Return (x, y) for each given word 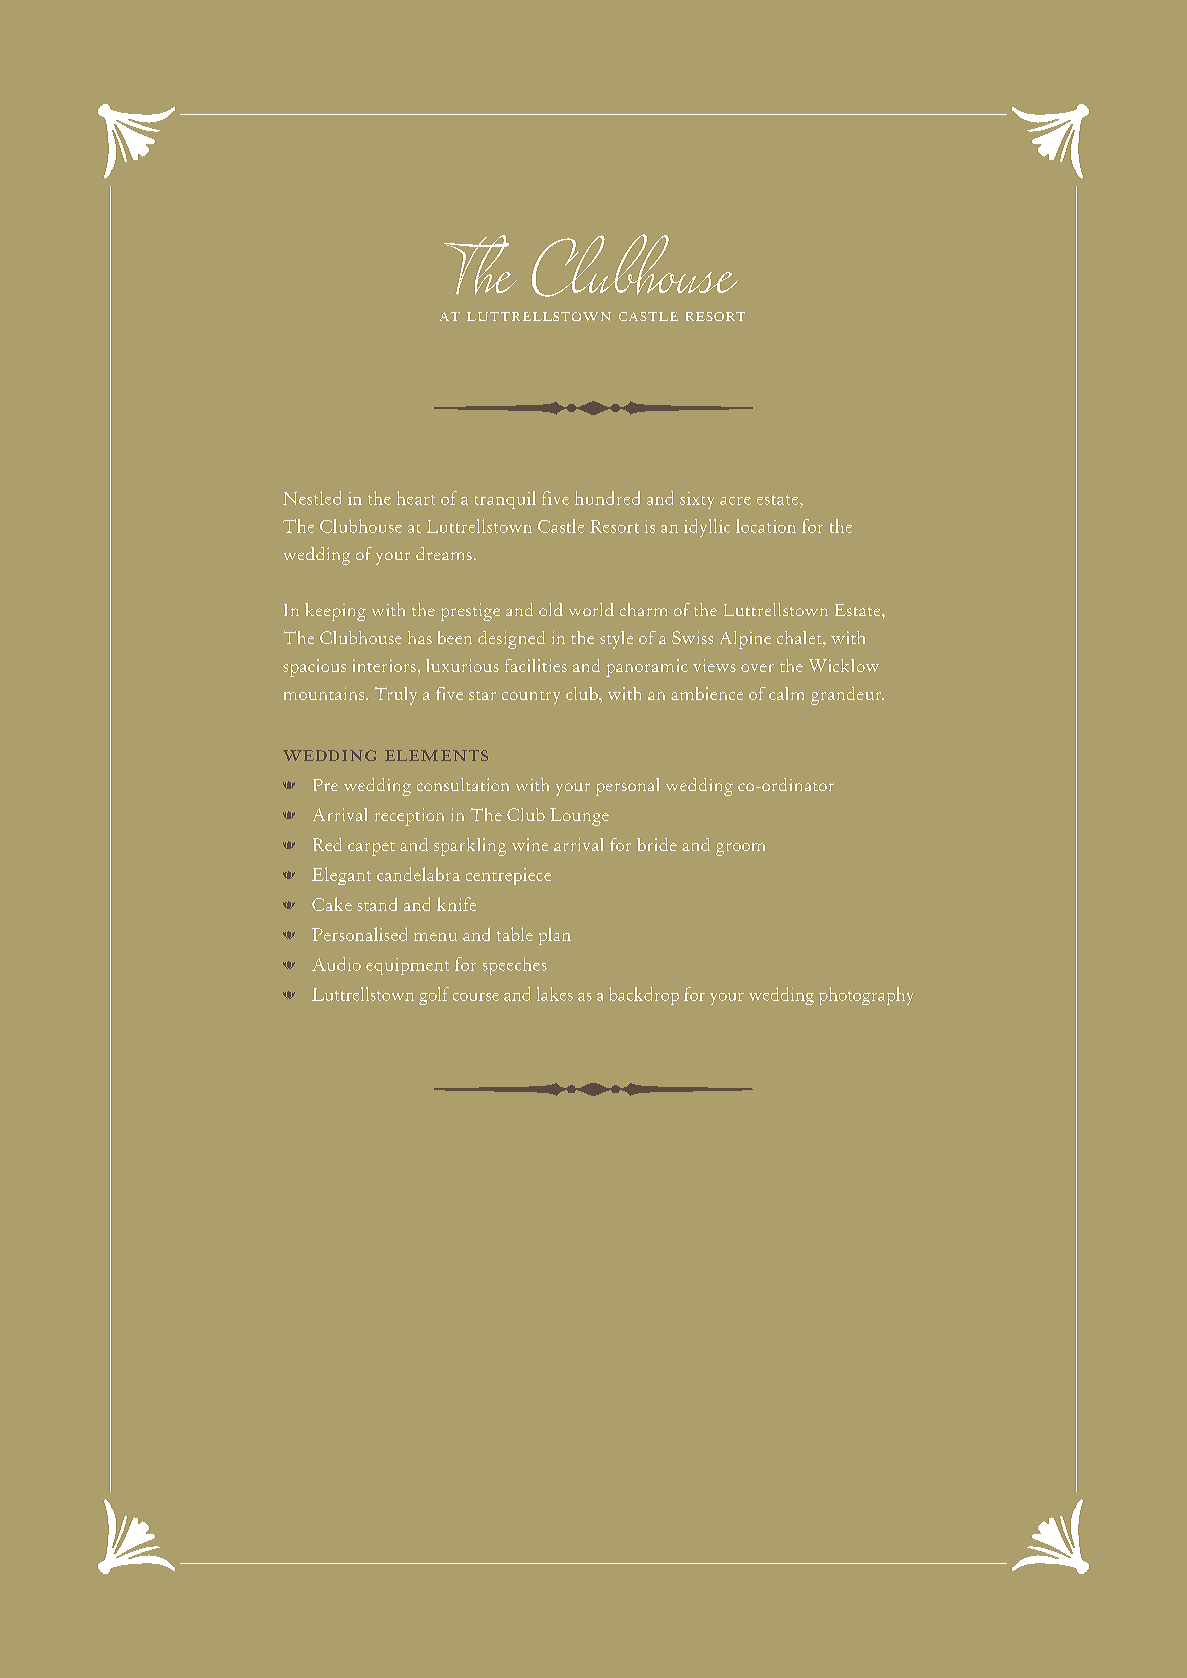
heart (416, 498)
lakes (555, 994)
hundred (607, 498)
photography (866, 996)
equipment (407, 966)
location (766, 526)
